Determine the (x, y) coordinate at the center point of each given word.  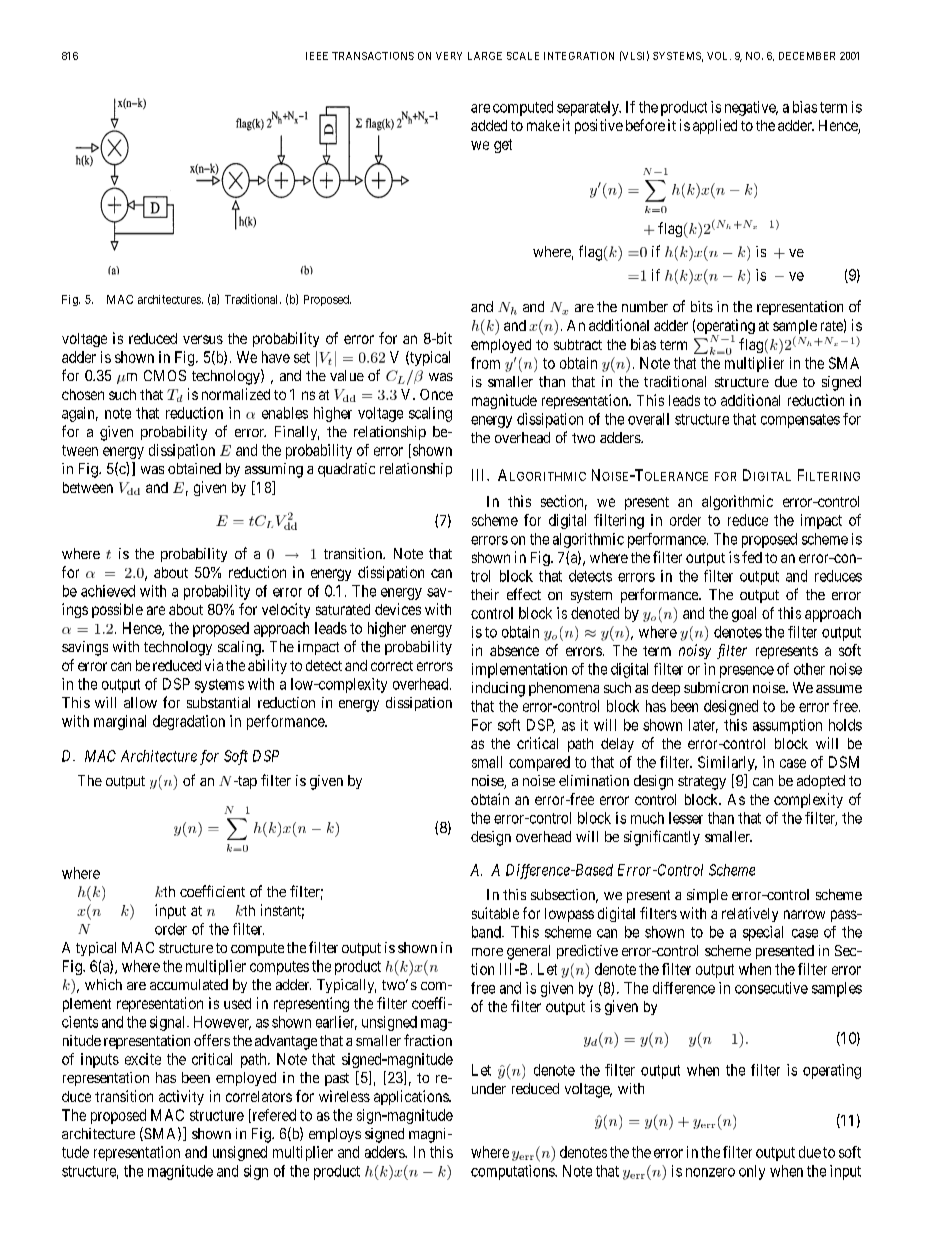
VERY (449, 56)
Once (436, 394)
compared (539, 763)
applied (715, 126)
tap (246, 782)
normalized (236, 394)
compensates (800, 421)
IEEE (317, 56)
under (489, 1088)
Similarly (727, 763)
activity (181, 1097)
